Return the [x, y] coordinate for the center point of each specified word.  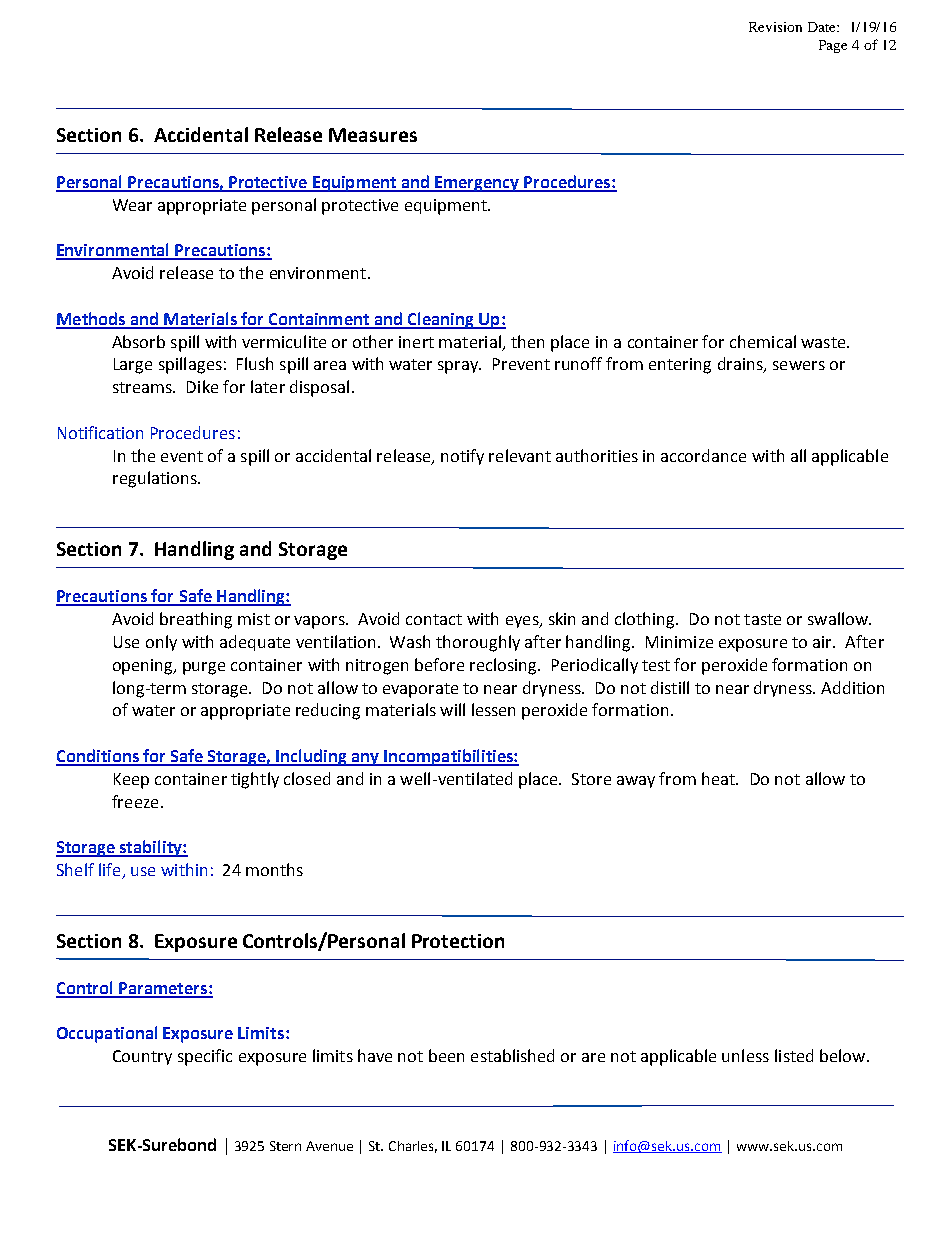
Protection [458, 941]
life [111, 871]
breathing [196, 620]
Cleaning [440, 320]
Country [142, 1057]
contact [434, 619]
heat [720, 778]
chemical [763, 341]
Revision [775, 27]
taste [762, 619]
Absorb [138, 341]
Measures [373, 135]
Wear [132, 205]
